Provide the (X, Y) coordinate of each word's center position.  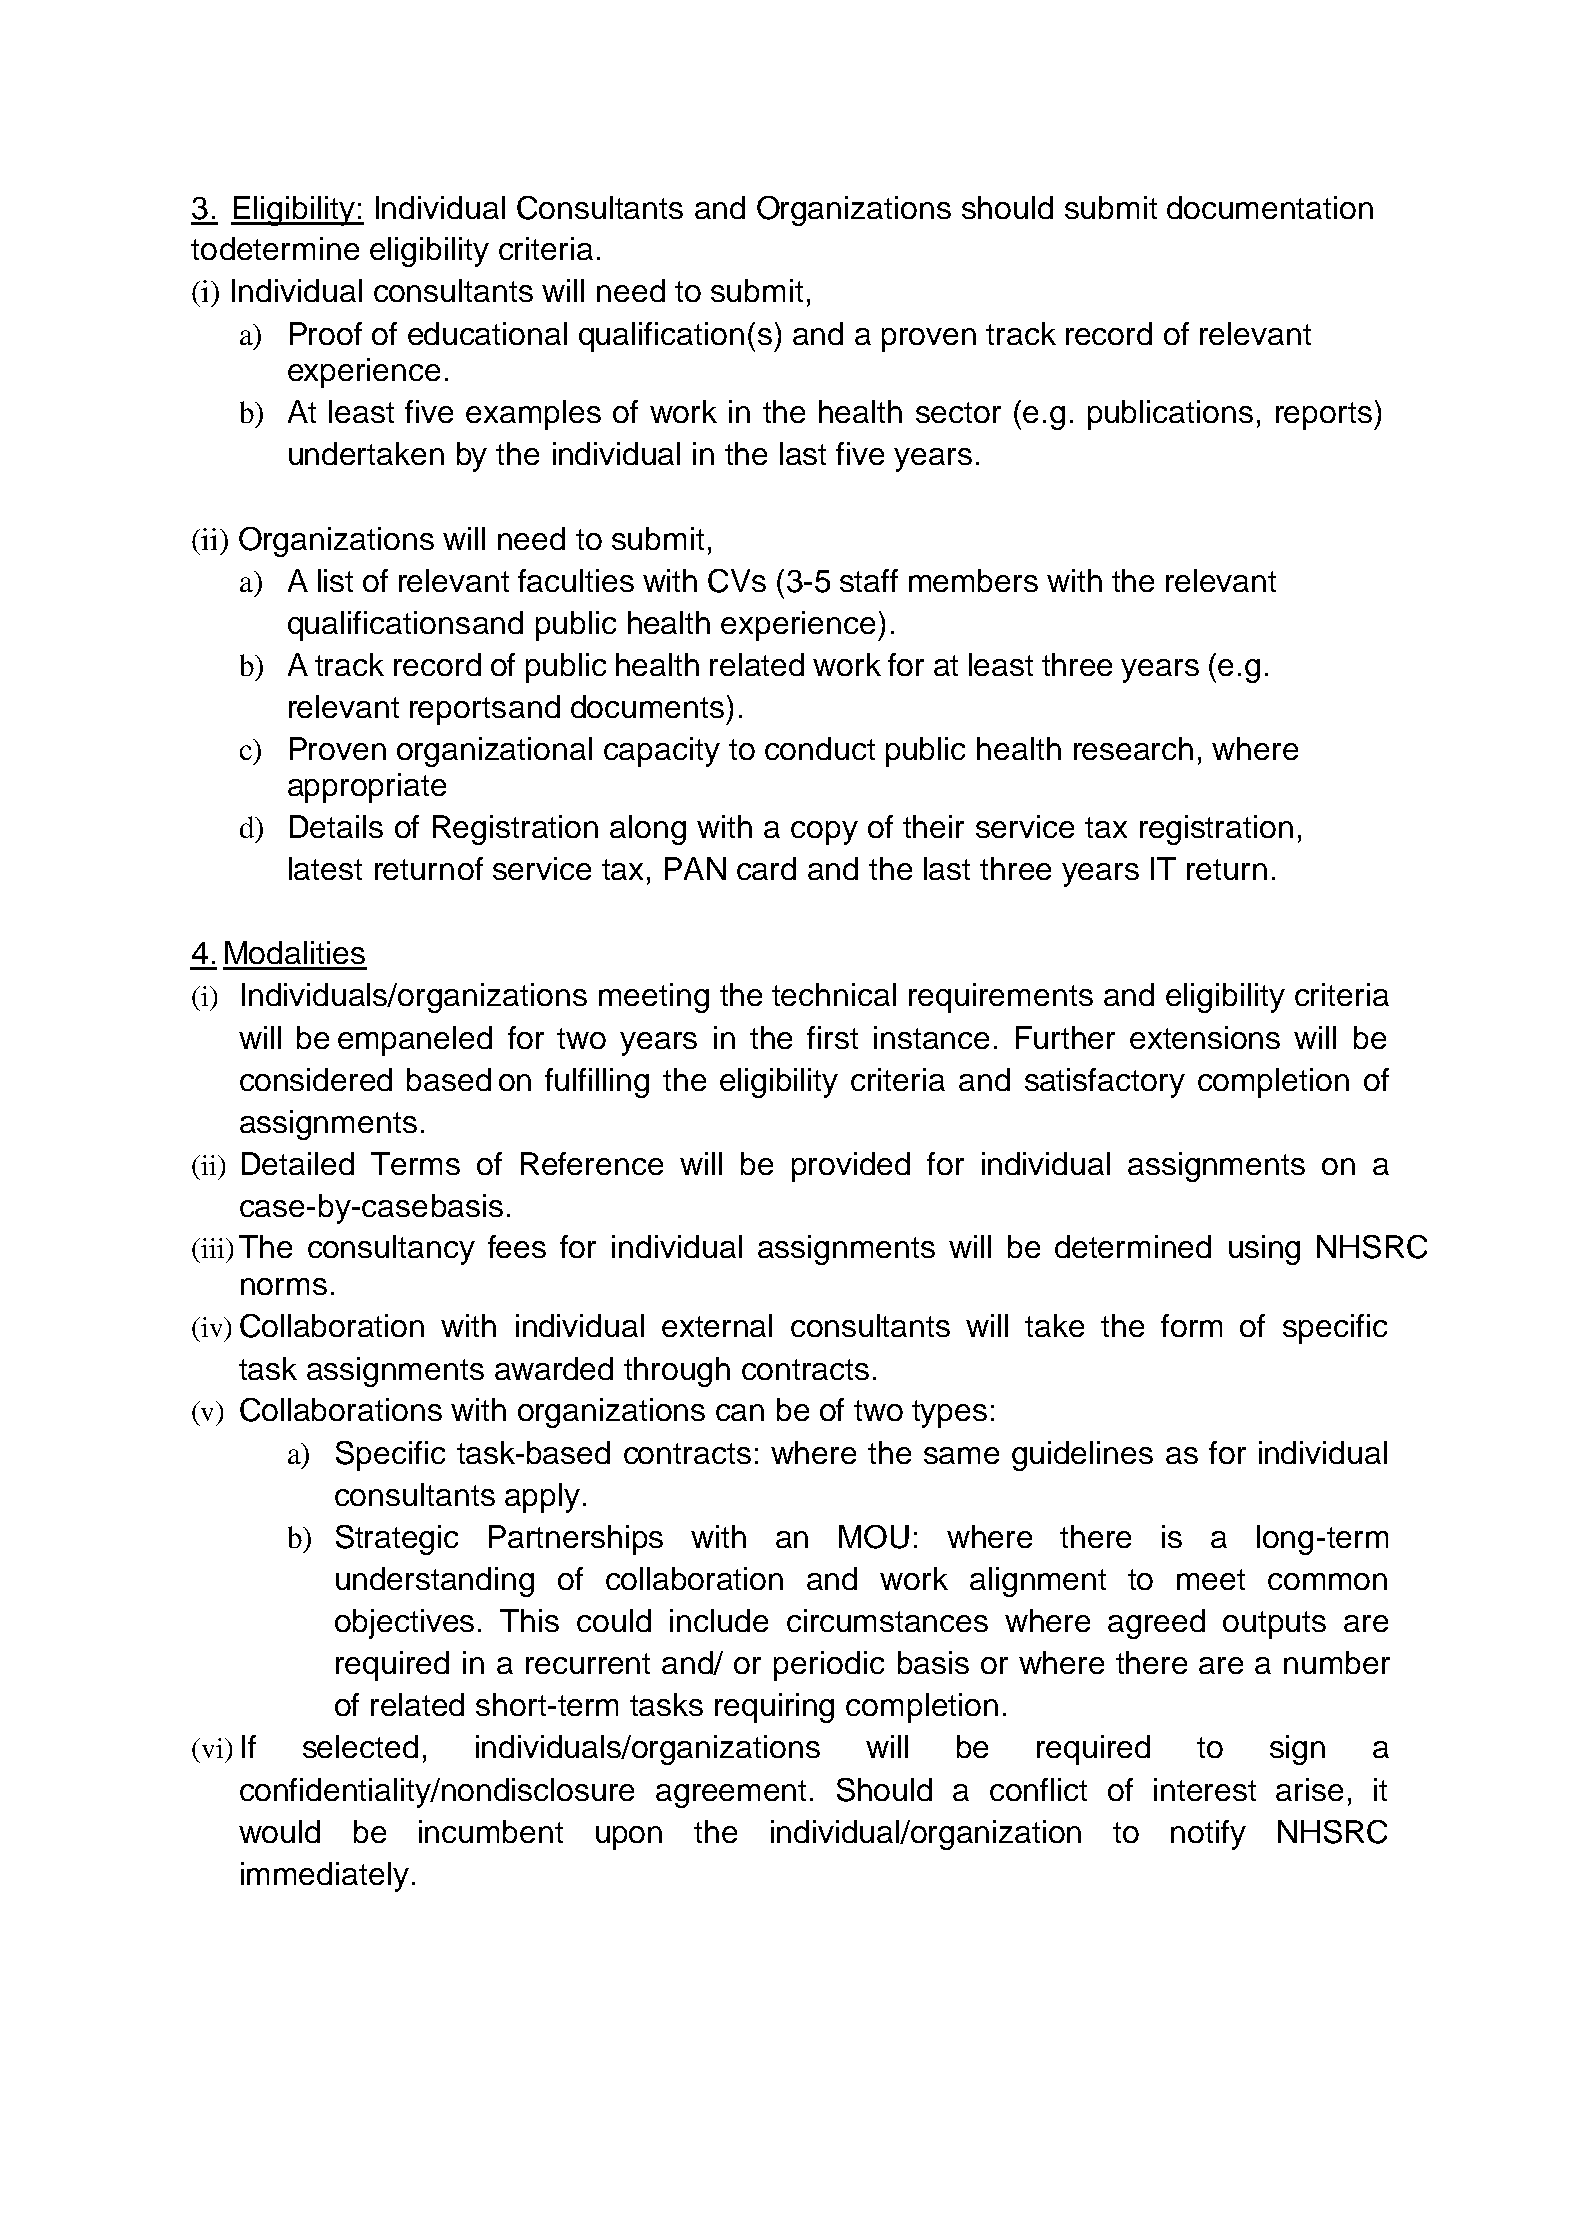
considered (316, 1079)
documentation (1270, 207)
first (832, 1037)
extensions (1205, 1037)
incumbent (491, 1831)
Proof (326, 333)
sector (958, 412)
